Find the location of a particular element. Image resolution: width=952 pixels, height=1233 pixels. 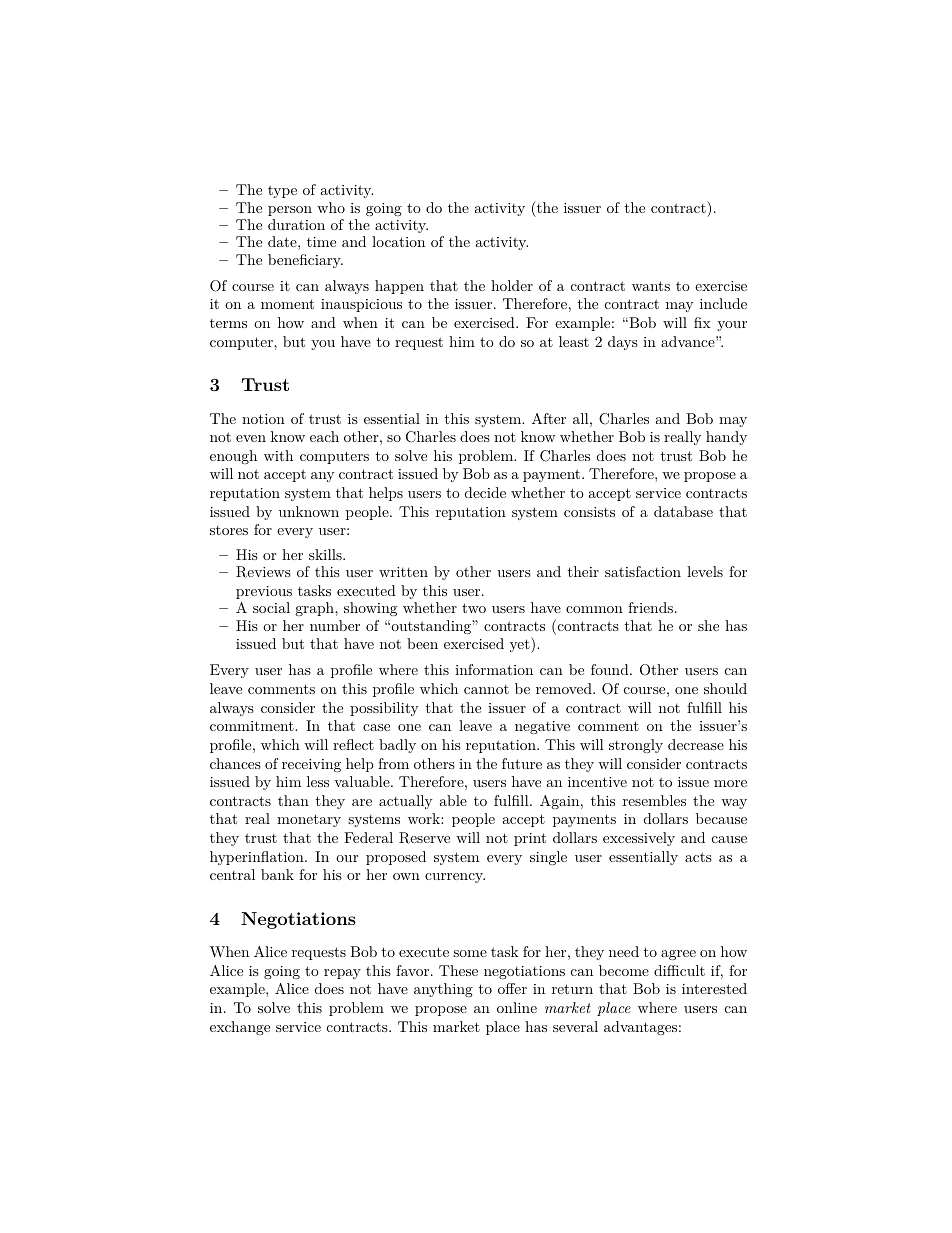

work is located at coordinates (425, 818).
